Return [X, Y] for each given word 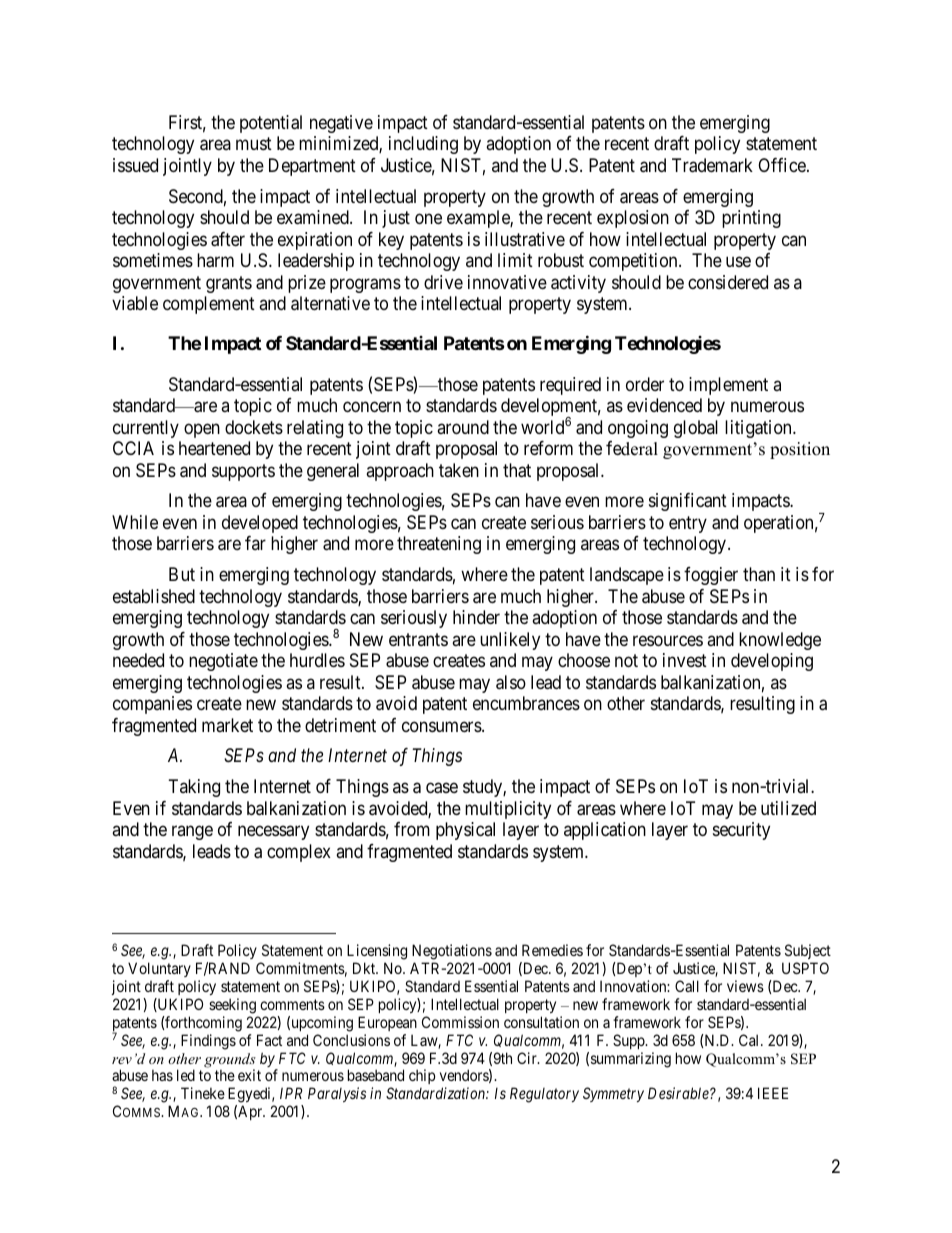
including [423, 145]
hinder [476, 617]
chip [422, 1076]
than [759, 574]
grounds [230, 1061]
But [182, 574]
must [254, 144]
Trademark [712, 165]
